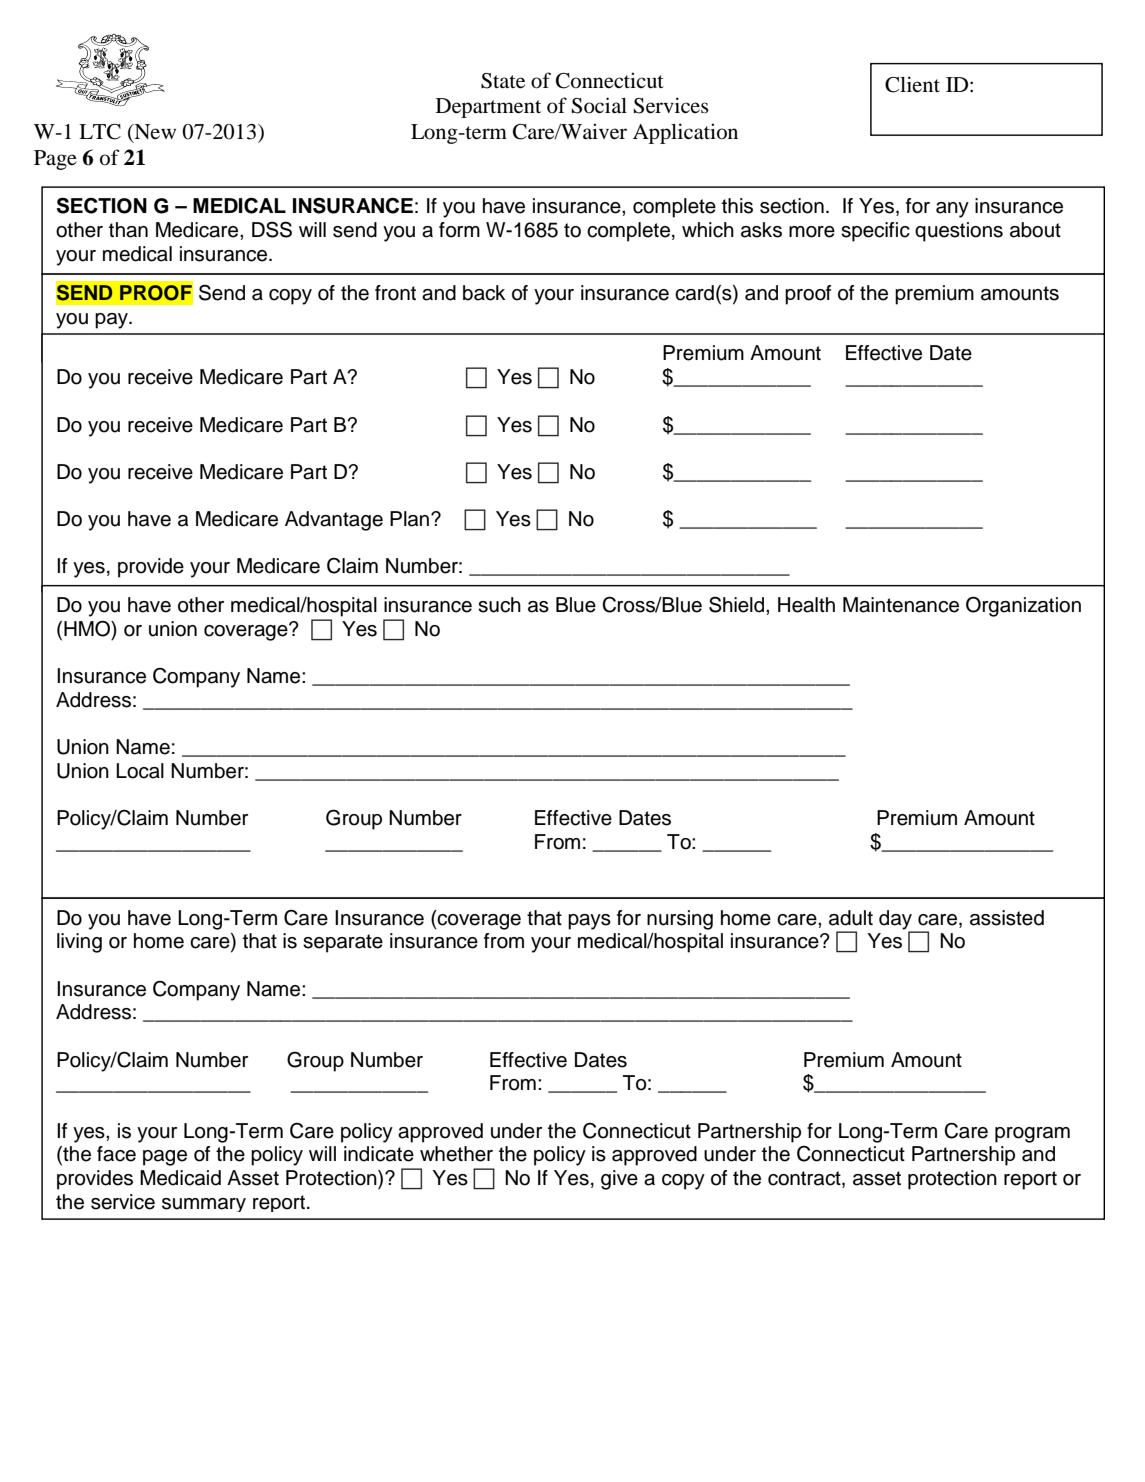 This image has width=1145, height=1482. What do you see at coordinates (88, 628) in the image?
I see `HMO` at bounding box center [88, 628].
